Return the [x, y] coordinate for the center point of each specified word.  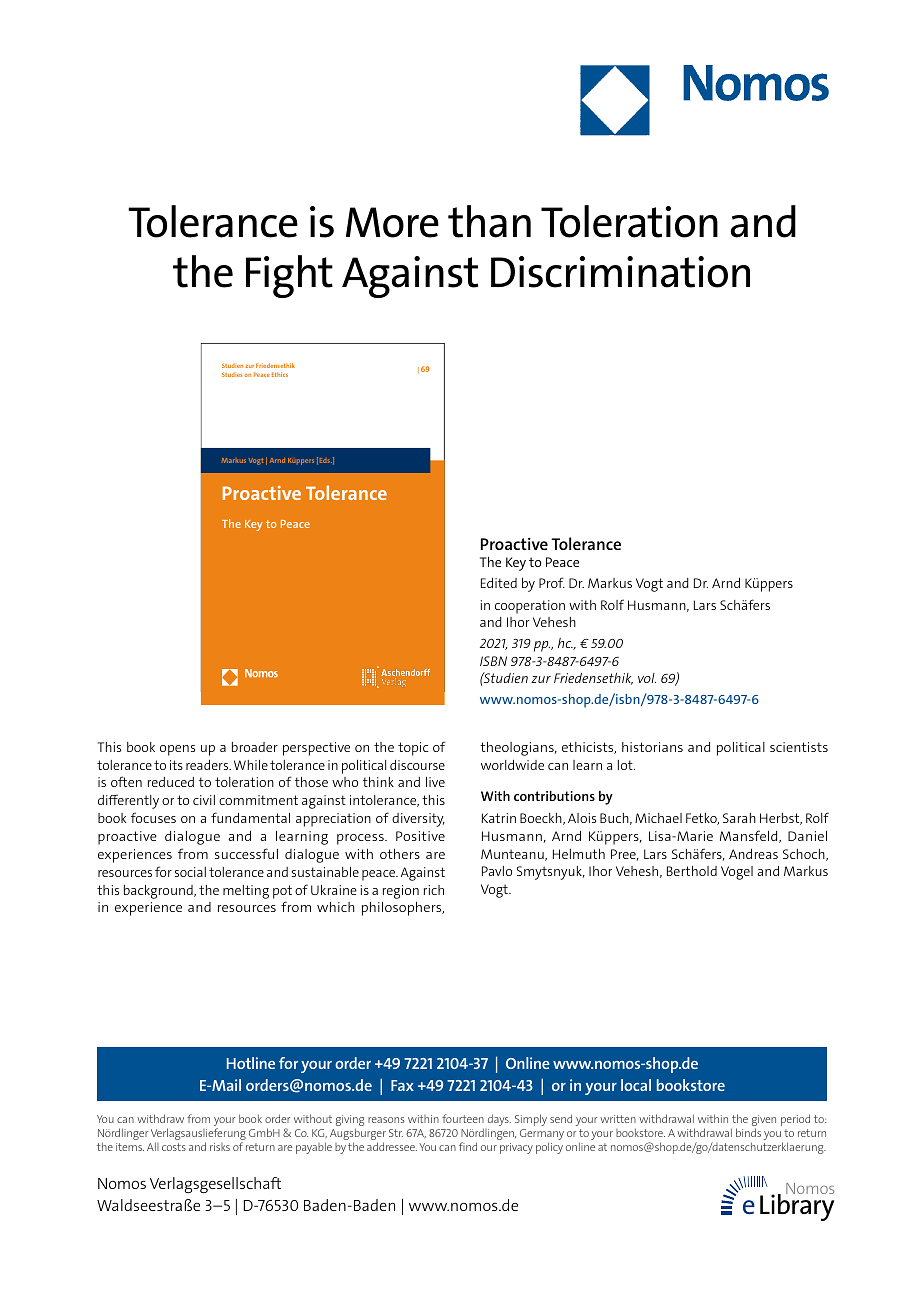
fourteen [463, 1118]
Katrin [499, 818]
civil [204, 800]
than [489, 221]
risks [220, 1147]
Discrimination [620, 272]
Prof [552, 582]
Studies [232, 374]
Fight [289, 276]
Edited [499, 583]
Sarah [739, 818]
